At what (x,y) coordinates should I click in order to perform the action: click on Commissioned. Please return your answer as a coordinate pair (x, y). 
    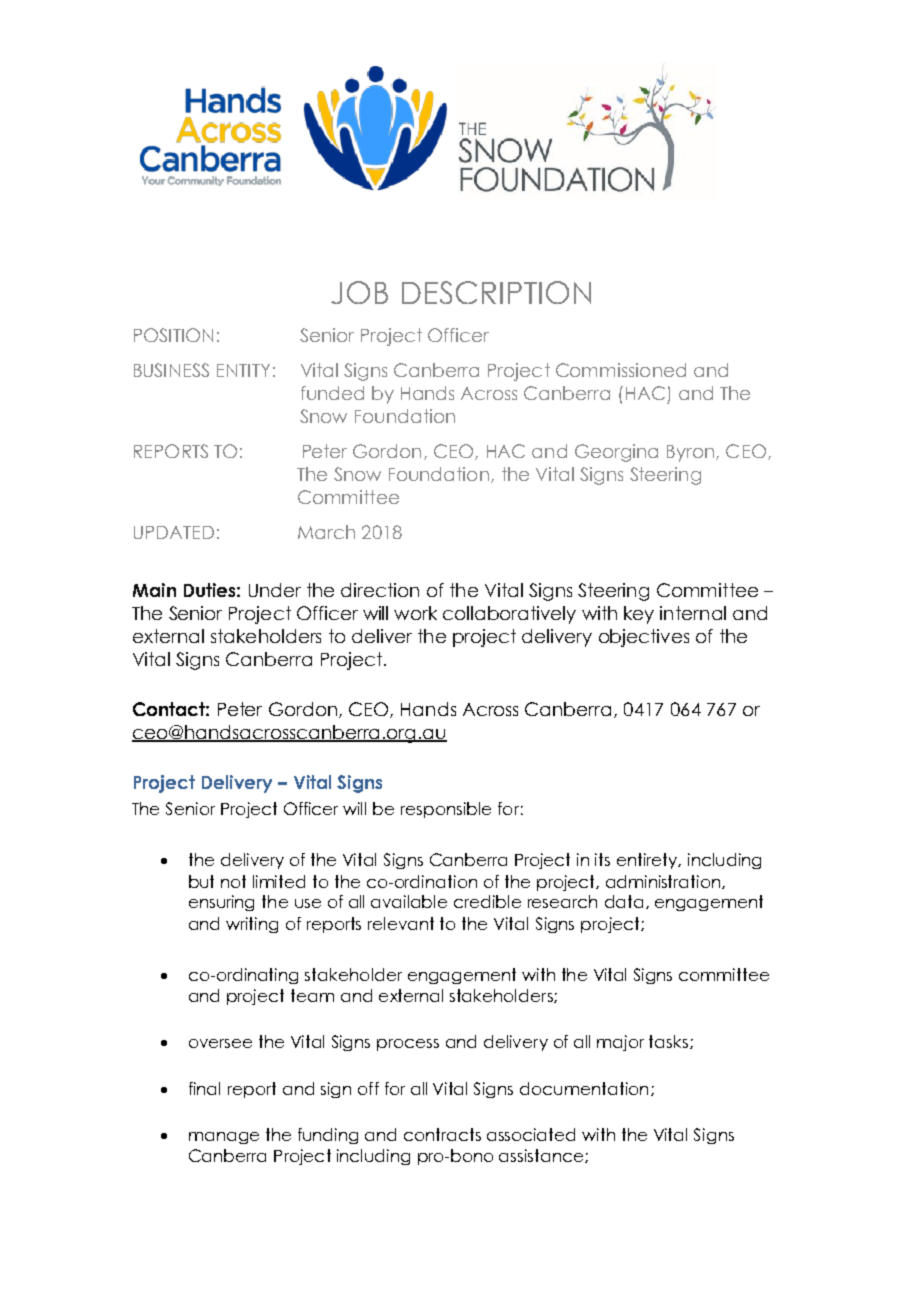
    Looking at the image, I should click on (621, 370).
